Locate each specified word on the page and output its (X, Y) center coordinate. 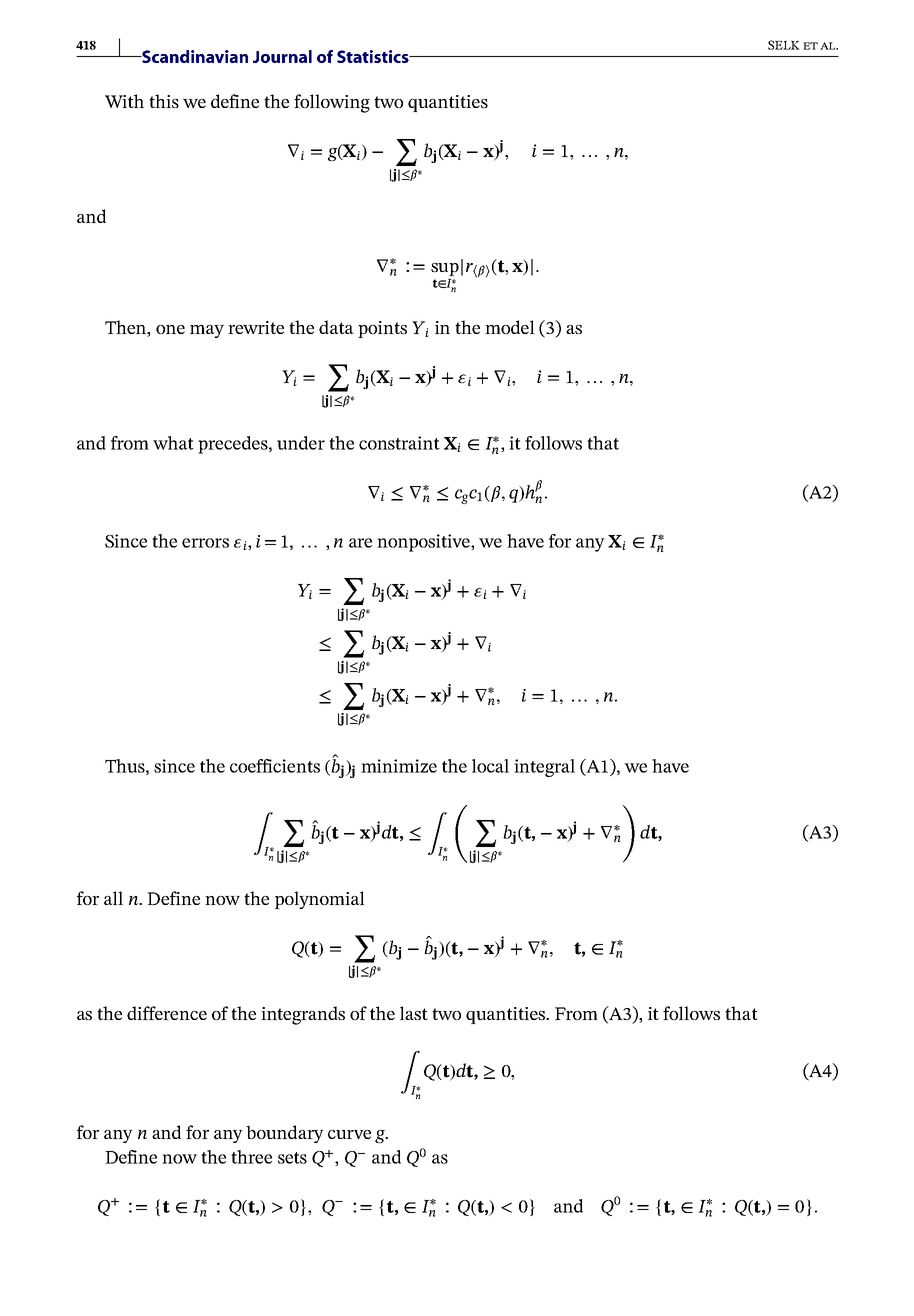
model (510, 327)
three (251, 1157)
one (170, 329)
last (414, 1013)
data (336, 327)
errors (205, 543)
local (490, 766)
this (164, 101)
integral (544, 768)
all (113, 898)
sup (445, 269)
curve (349, 1134)
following (332, 103)
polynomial (320, 900)
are (360, 543)
